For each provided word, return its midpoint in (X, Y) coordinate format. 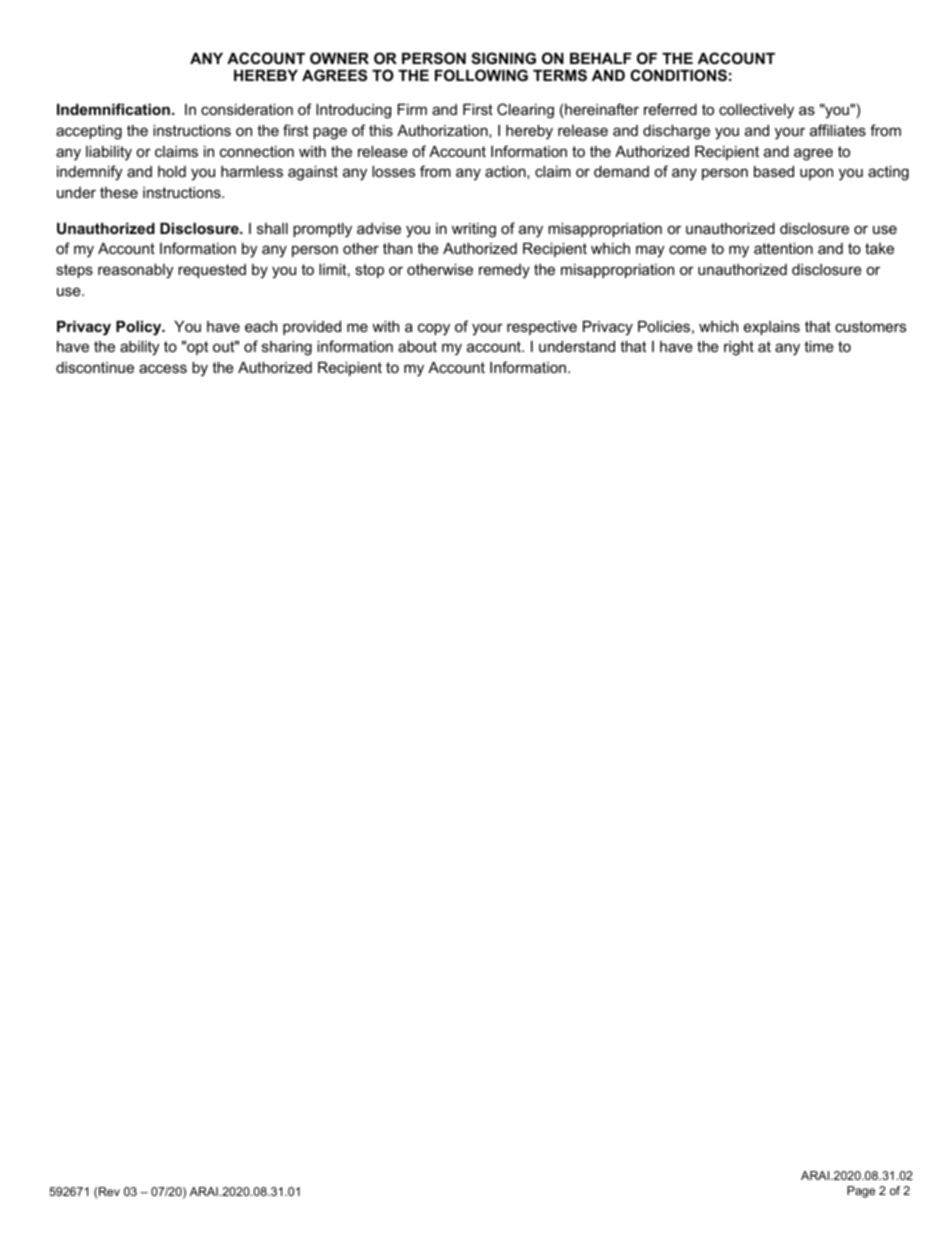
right (739, 348)
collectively (756, 111)
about (417, 346)
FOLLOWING (481, 75)
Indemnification (113, 109)
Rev (109, 1191)
